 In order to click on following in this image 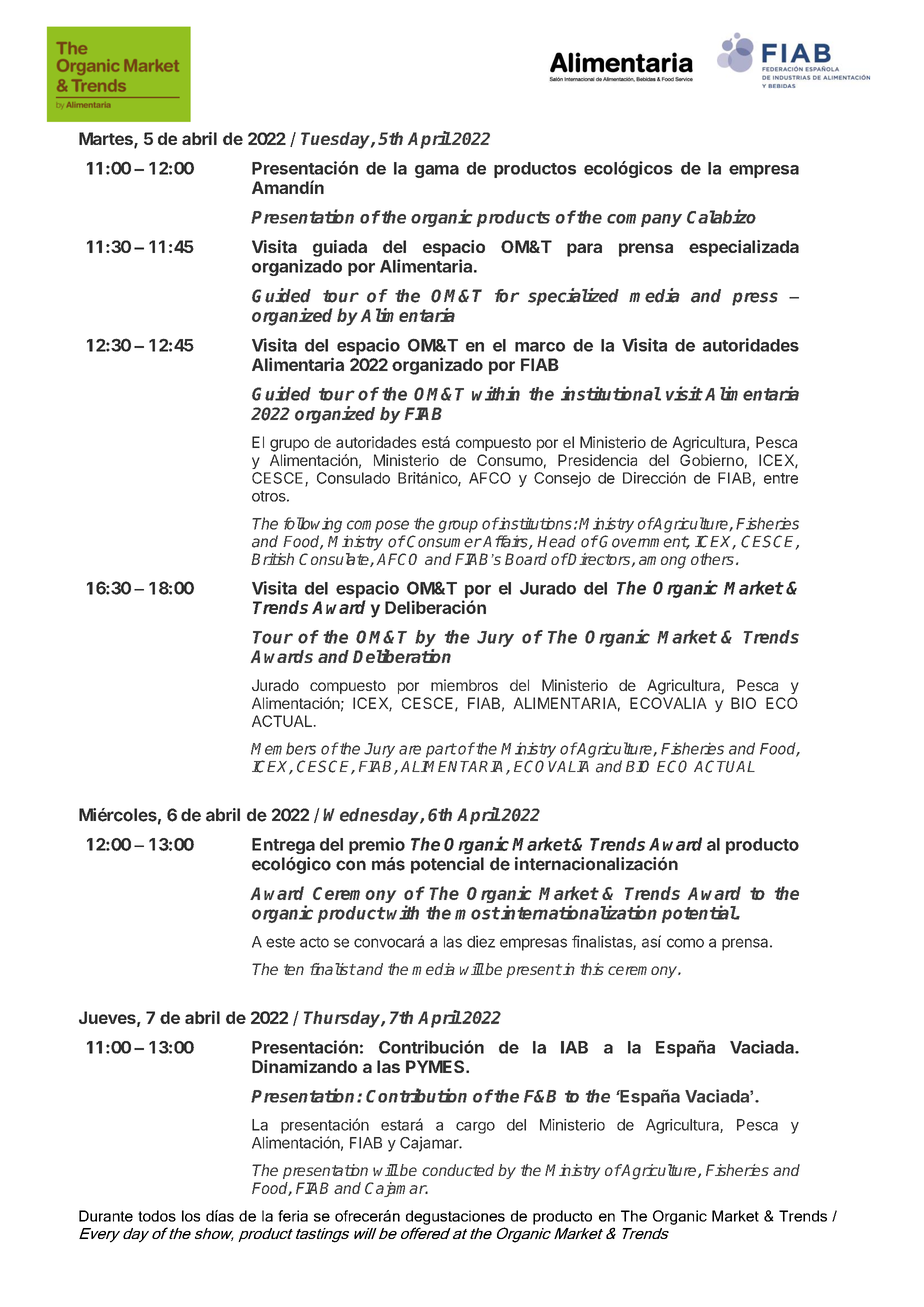, I will do `click(313, 525)`.
